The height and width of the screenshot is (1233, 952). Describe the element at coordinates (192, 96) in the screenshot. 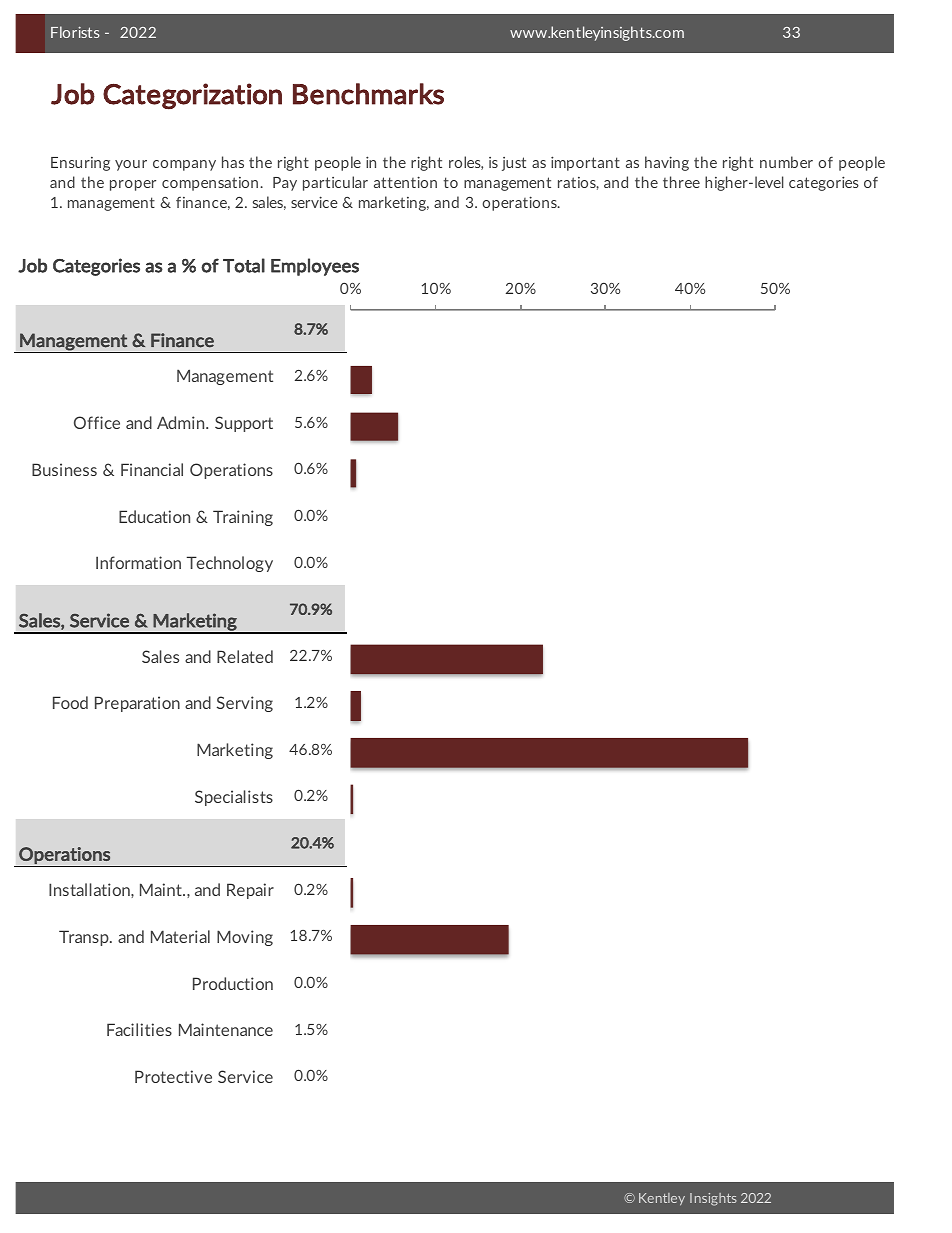

I see `Categorization` at that location.
